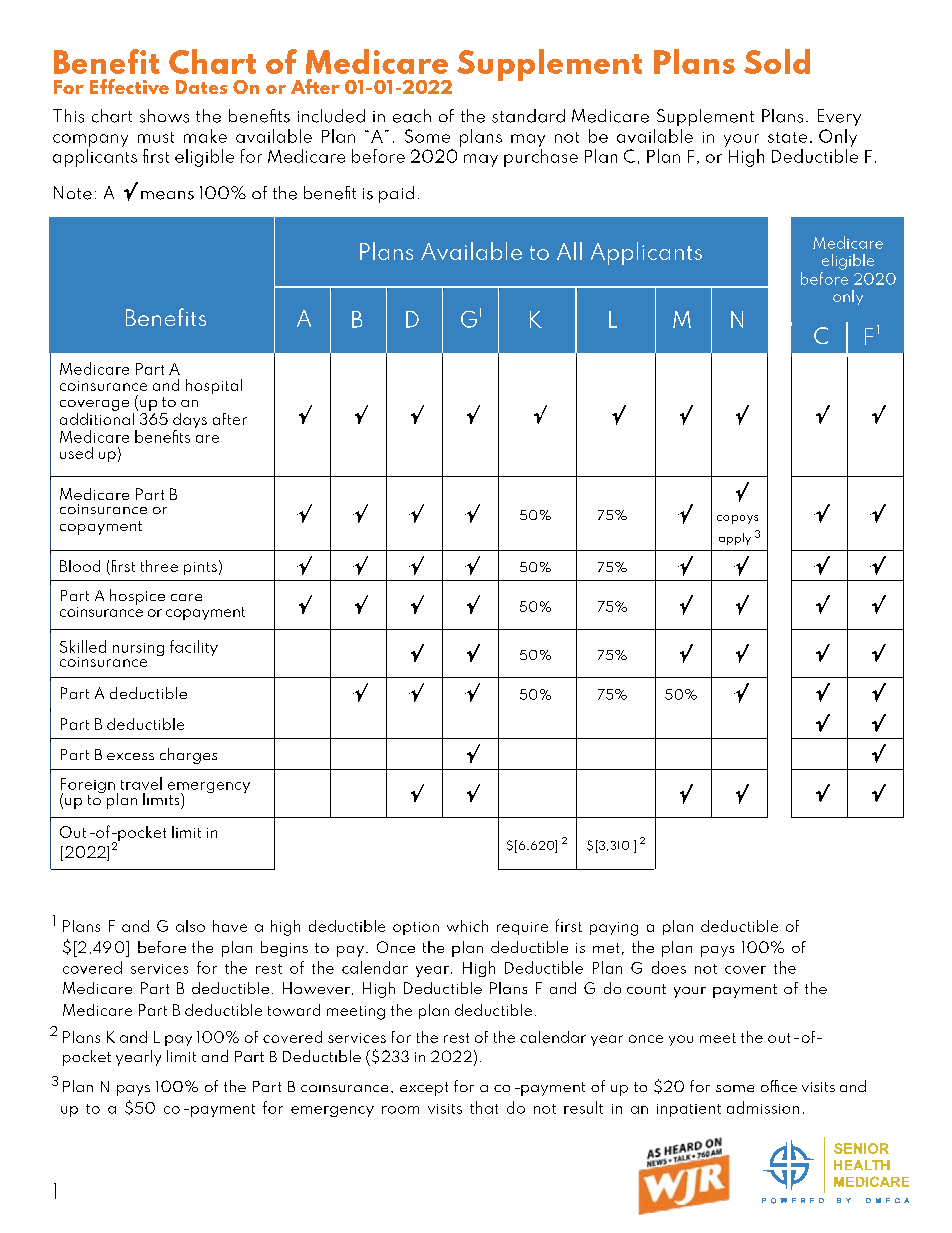 This screenshot has height=1233, width=952. What do you see at coordinates (777, 61) in the screenshot?
I see `Sold` at bounding box center [777, 61].
